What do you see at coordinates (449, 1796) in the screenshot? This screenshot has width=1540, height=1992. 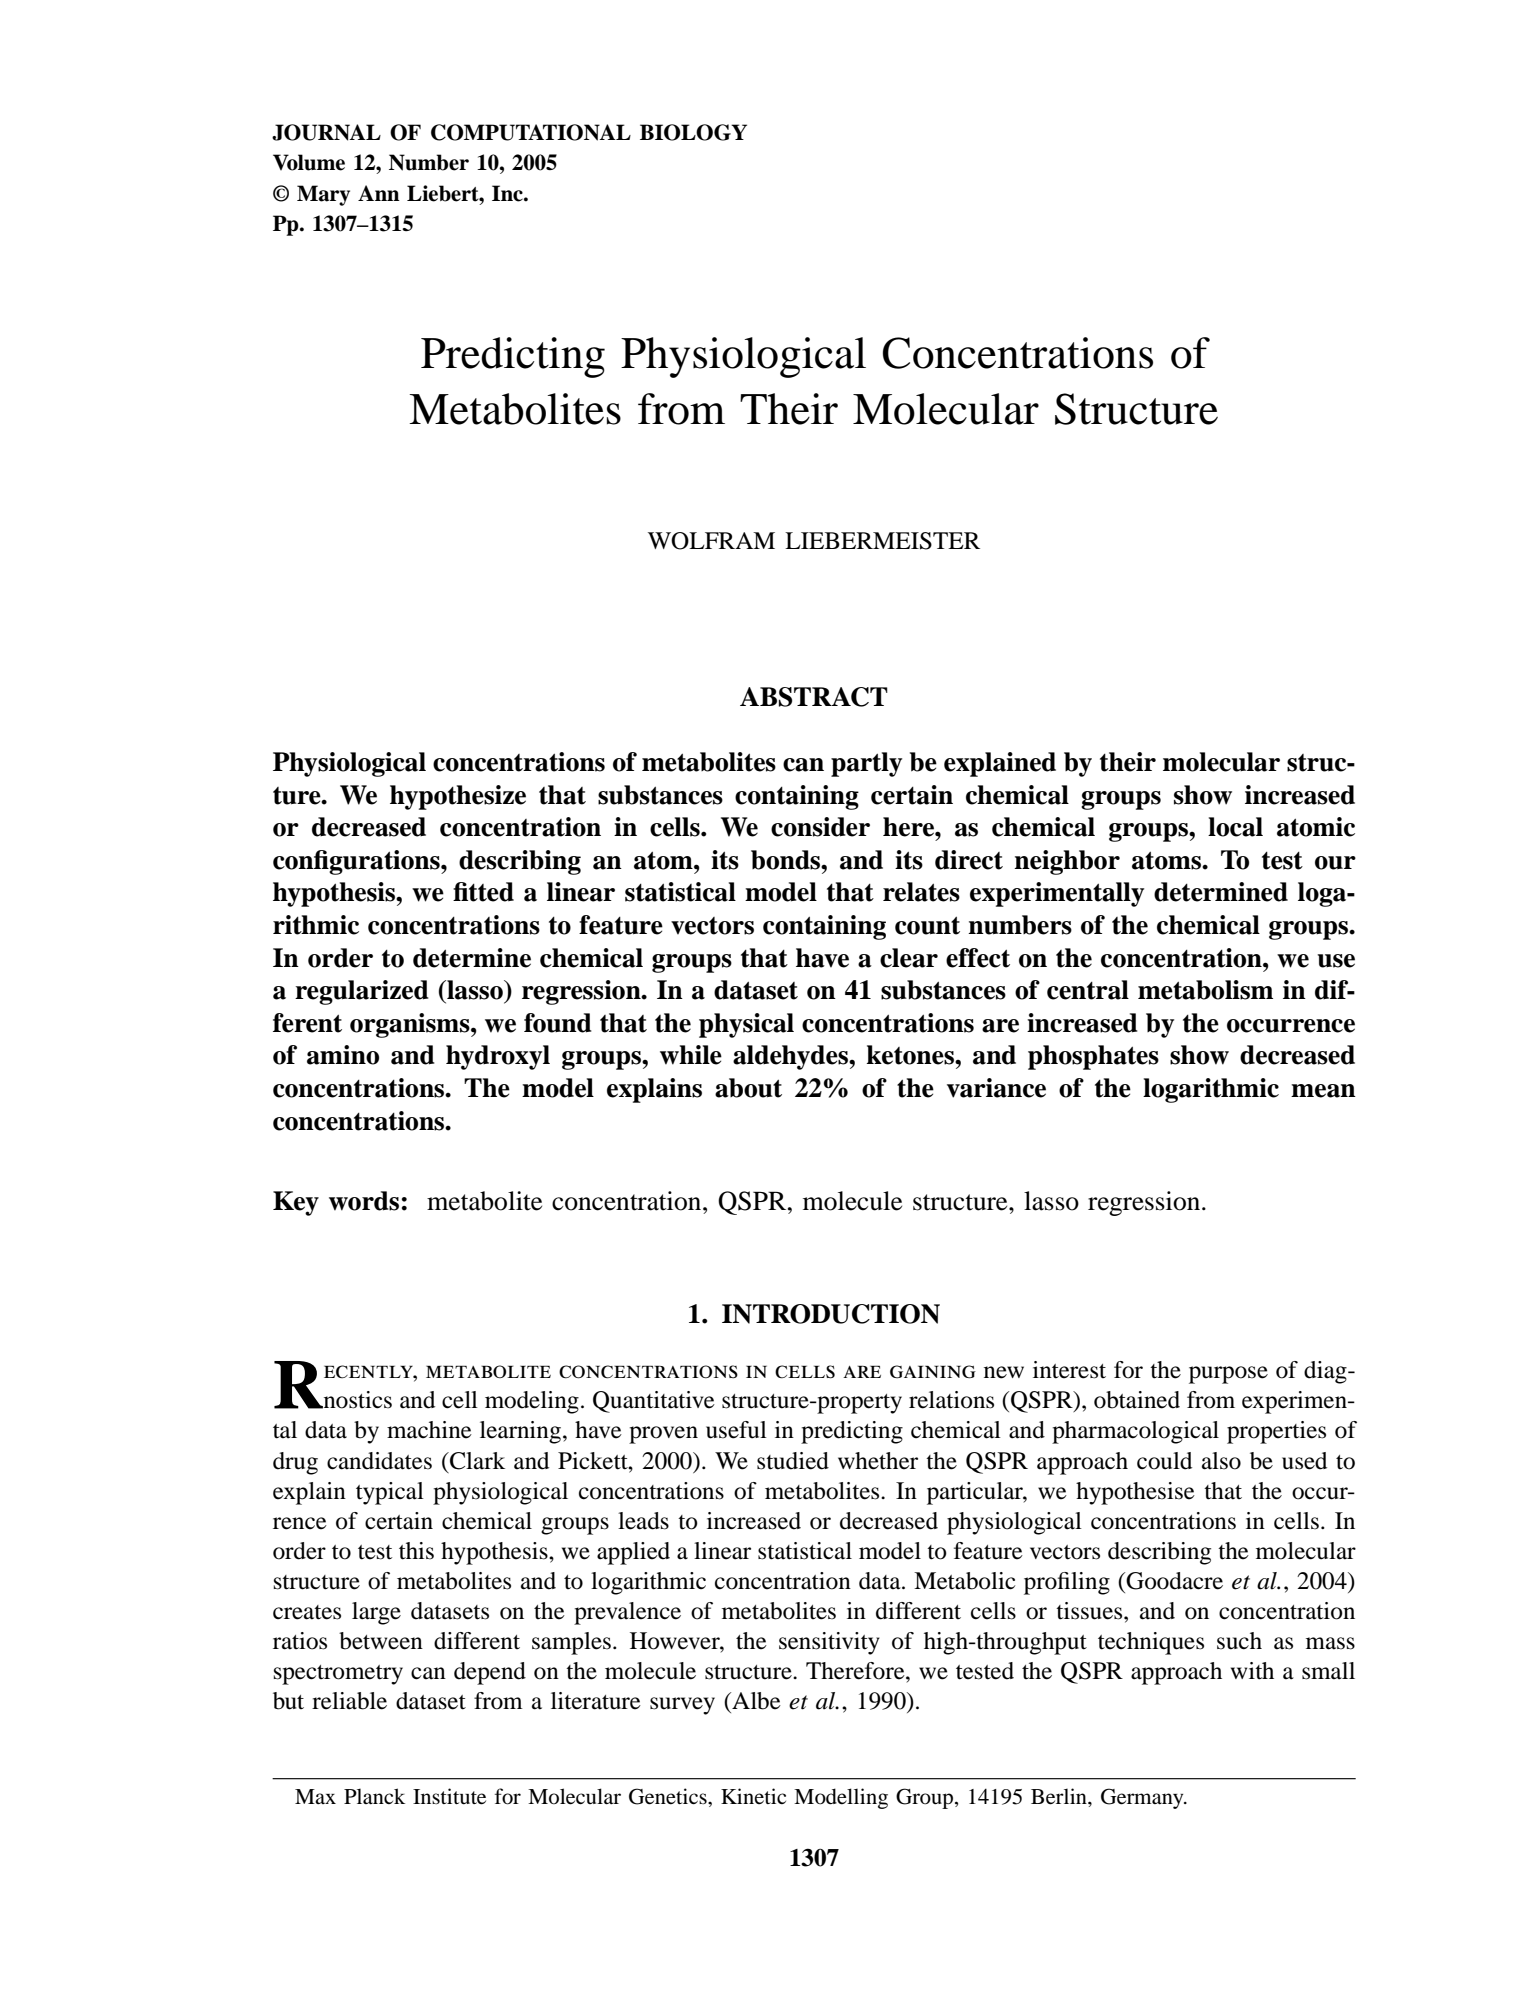 I see `Institute` at bounding box center [449, 1796].
